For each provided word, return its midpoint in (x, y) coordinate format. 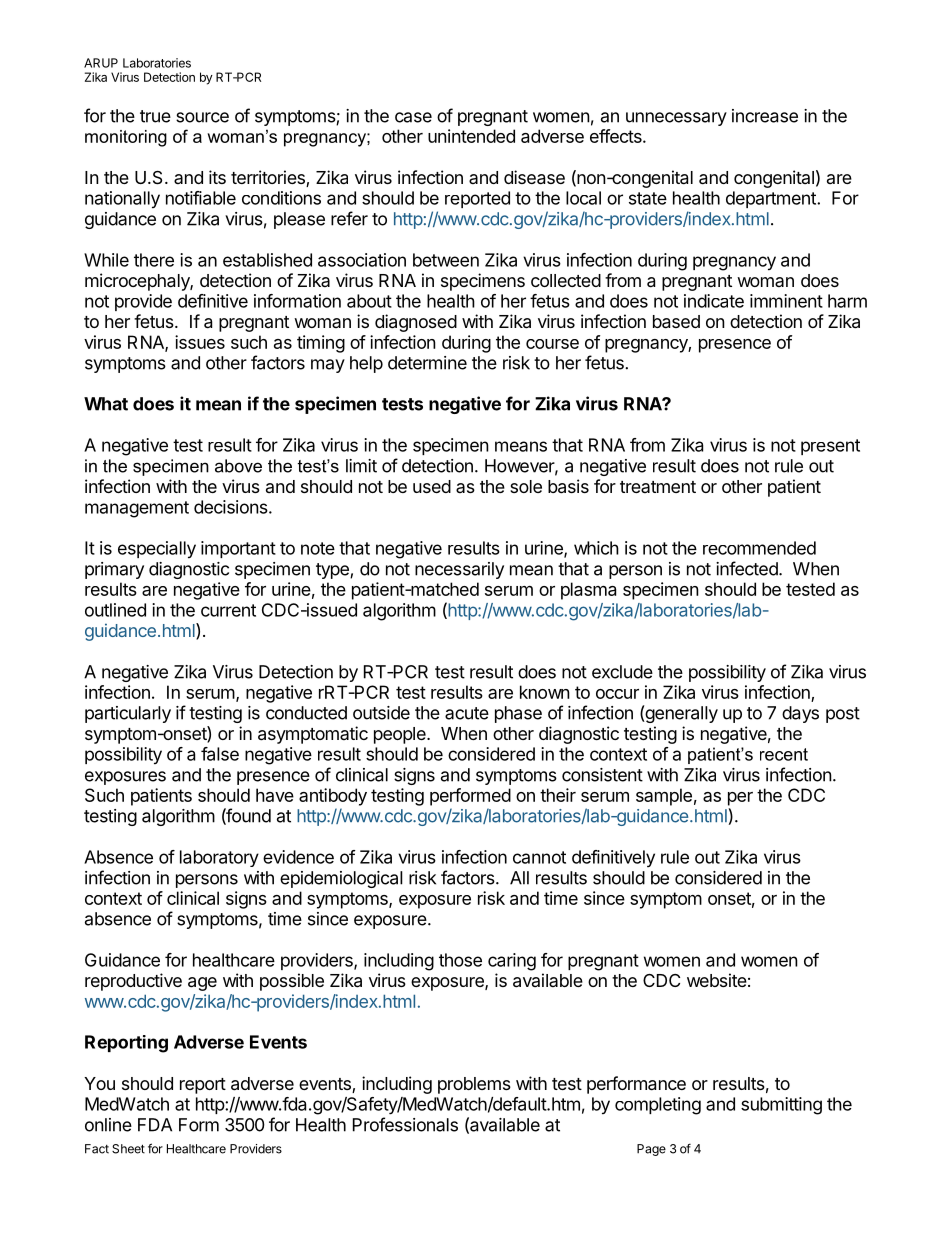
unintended (471, 136)
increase (765, 116)
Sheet (128, 1149)
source (202, 117)
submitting (781, 1106)
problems (474, 1085)
